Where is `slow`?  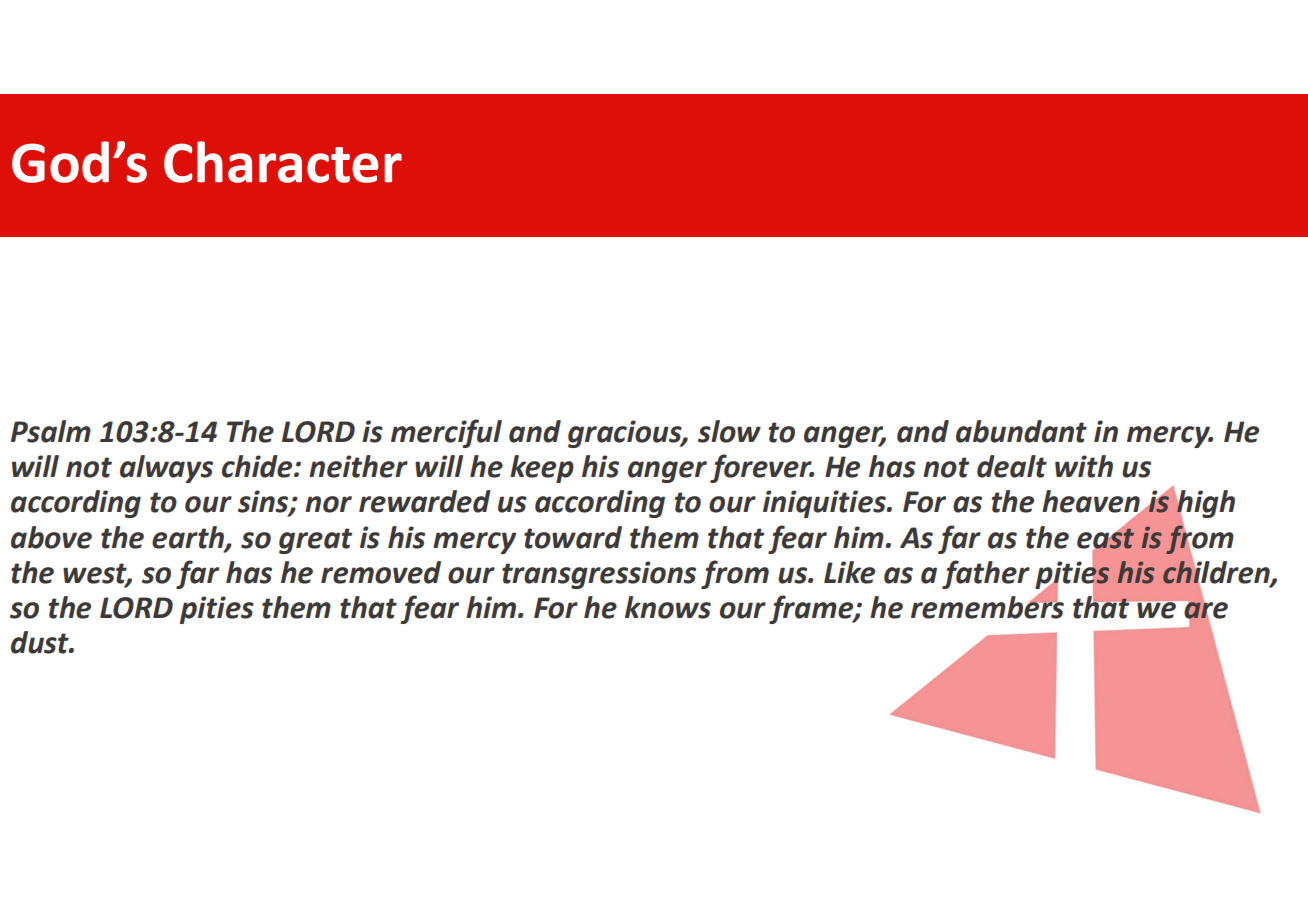
slow is located at coordinates (729, 431).
